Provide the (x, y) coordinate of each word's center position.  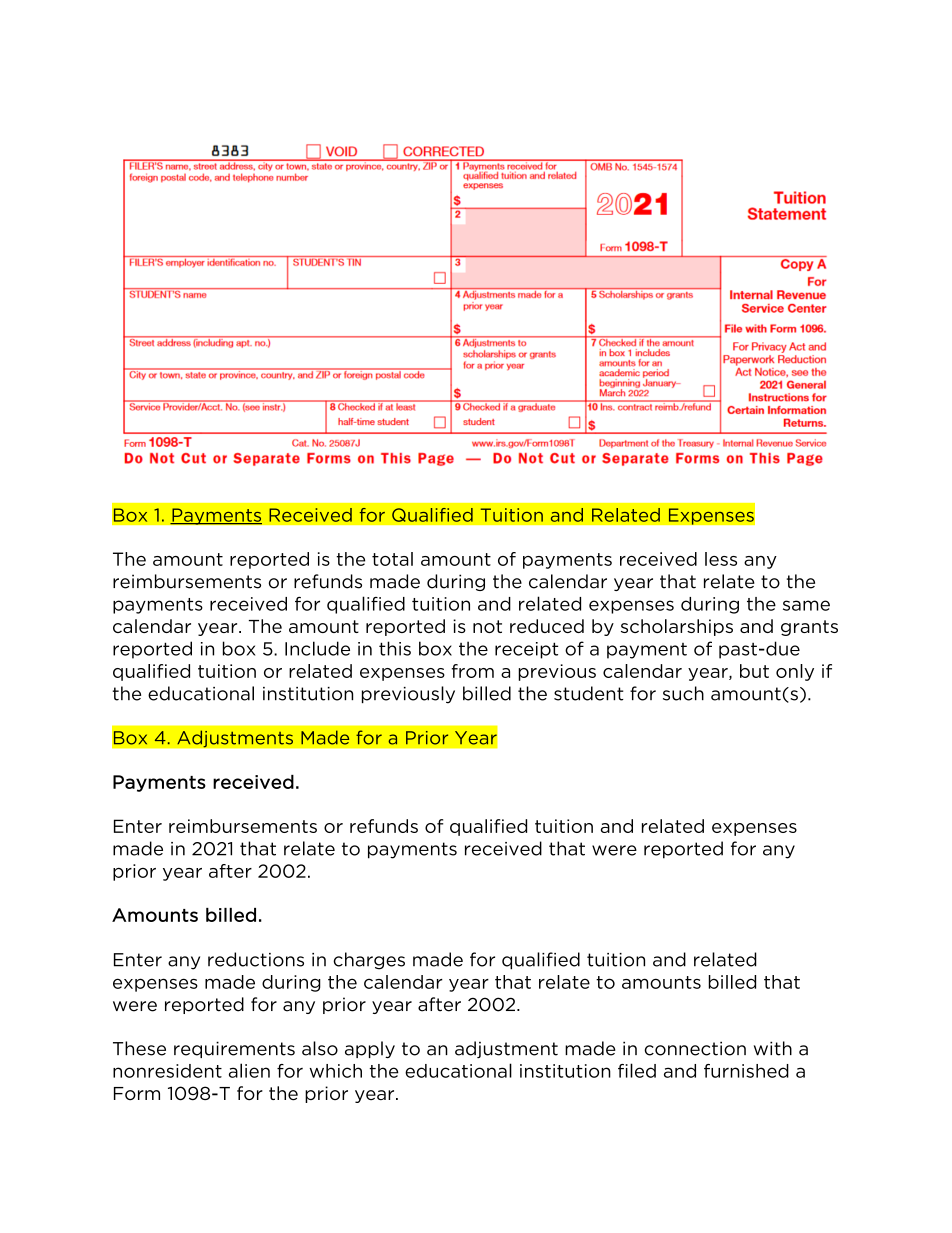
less (721, 559)
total (392, 559)
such (683, 693)
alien (249, 1070)
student (589, 693)
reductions (256, 959)
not (487, 626)
